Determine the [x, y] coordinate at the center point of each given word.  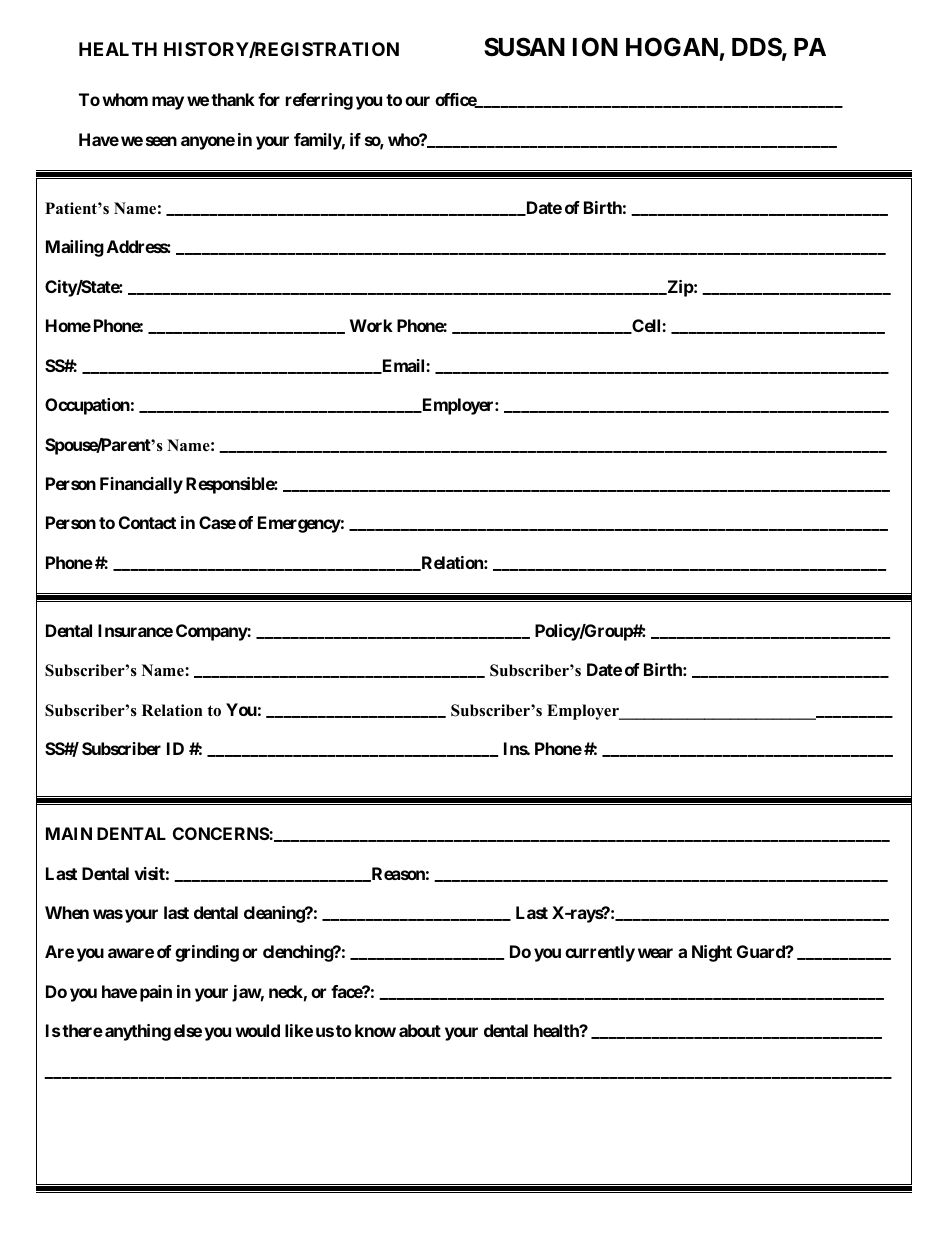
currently [600, 953]
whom [125, 99]
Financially [141, 485]
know [375, 1030]
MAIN [69, 833]
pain [156, 993]
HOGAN [672, 47]
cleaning [275, 914]
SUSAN [524, 47]
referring [319, 101]
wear [655, 953]
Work [371, 325]
